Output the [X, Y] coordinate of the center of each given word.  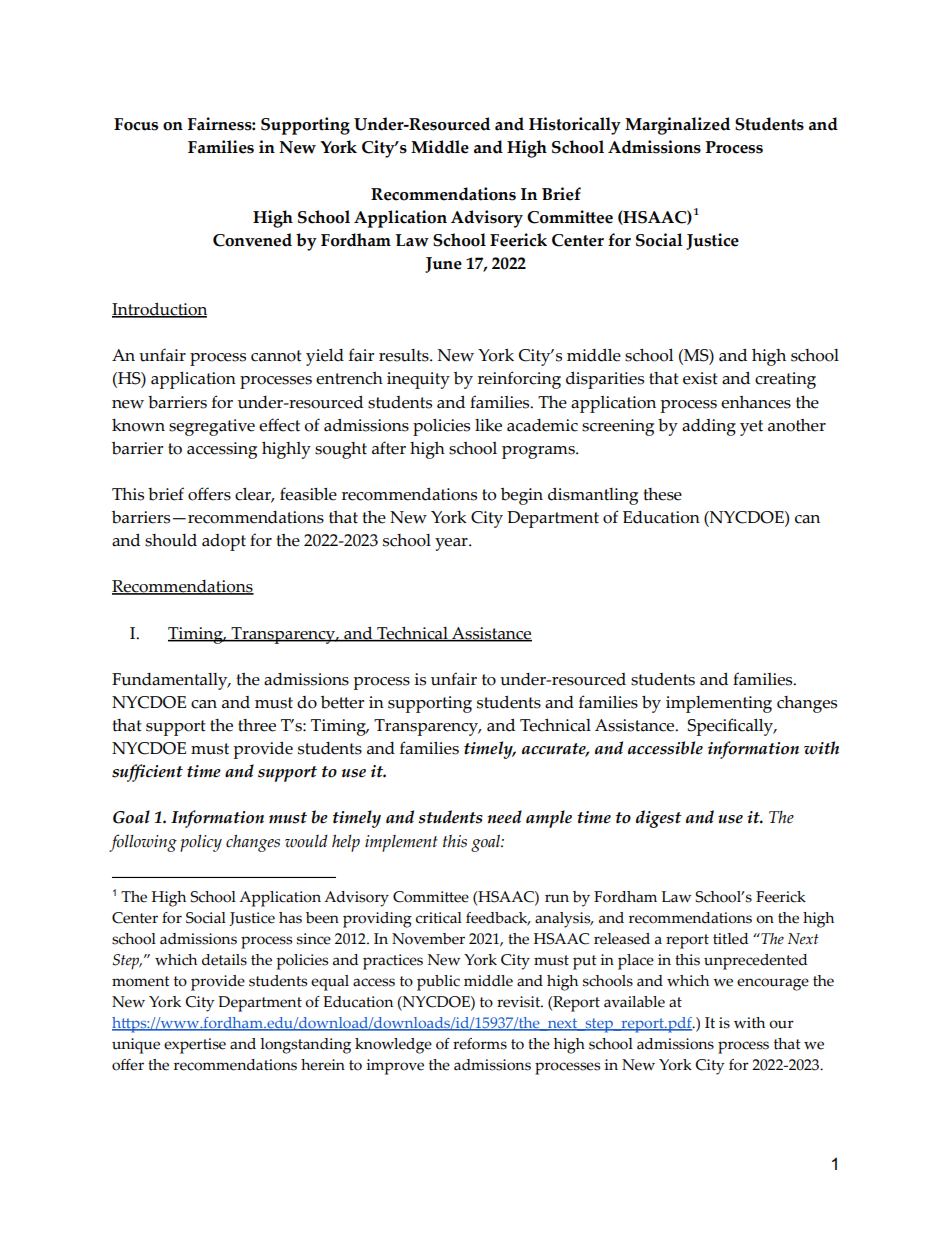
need [505, 817]
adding [709, 427]
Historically [575, 126]
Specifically [732, 727]
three [257, 725]
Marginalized [677, 126]
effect [279, 425]
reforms [480, 1044]
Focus [136, 124]
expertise [195, 1046]
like [488, 425]
